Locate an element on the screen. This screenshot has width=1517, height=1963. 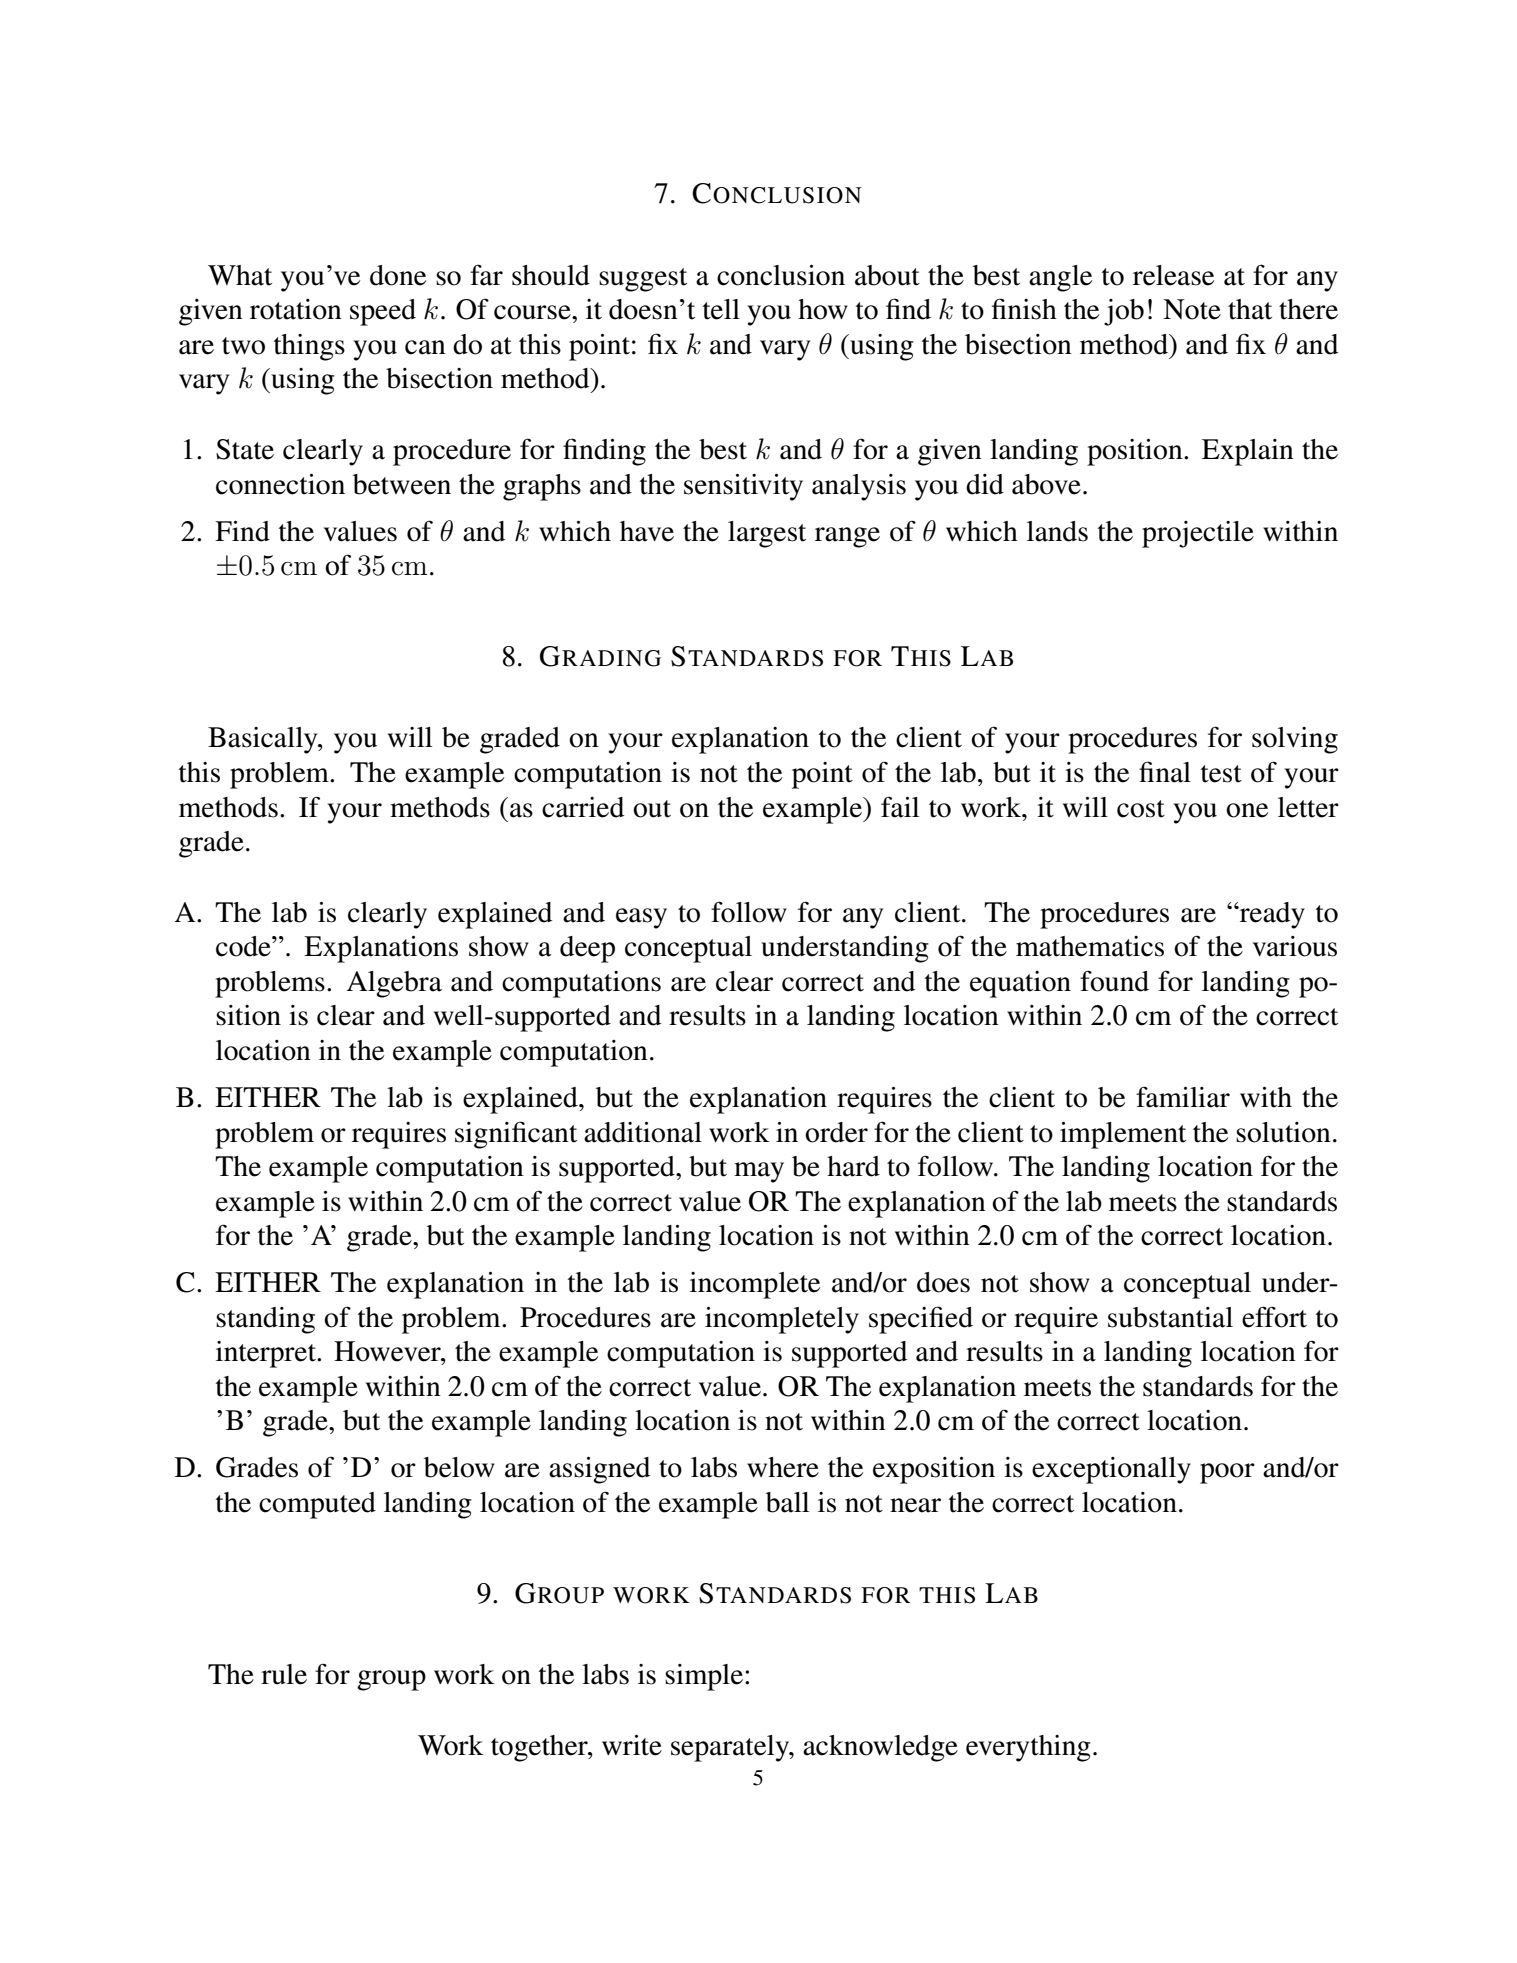
Note is located at coordinates (1192, 309).
